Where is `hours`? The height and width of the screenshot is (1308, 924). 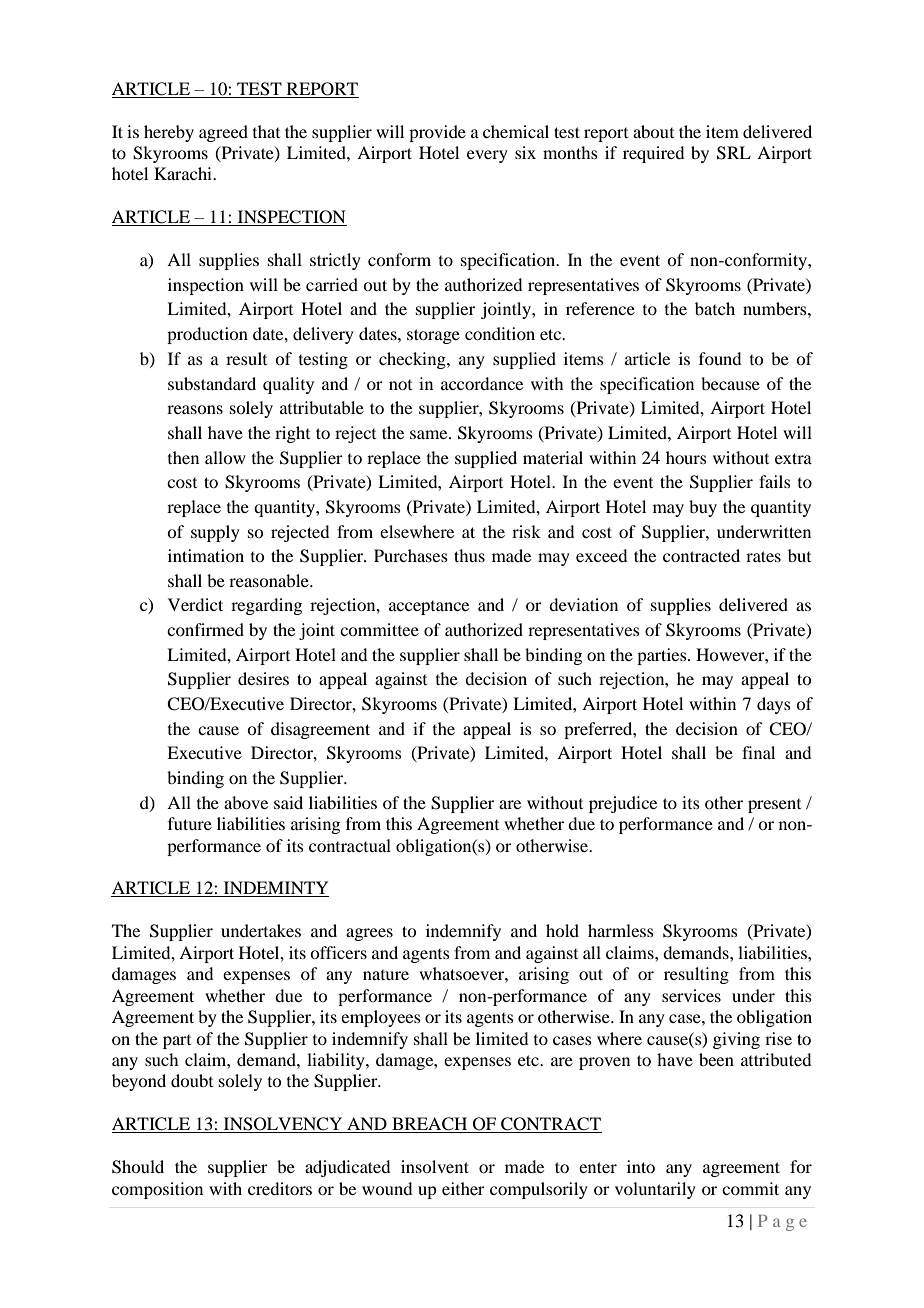 hours is located at coordinates (686, 457).
